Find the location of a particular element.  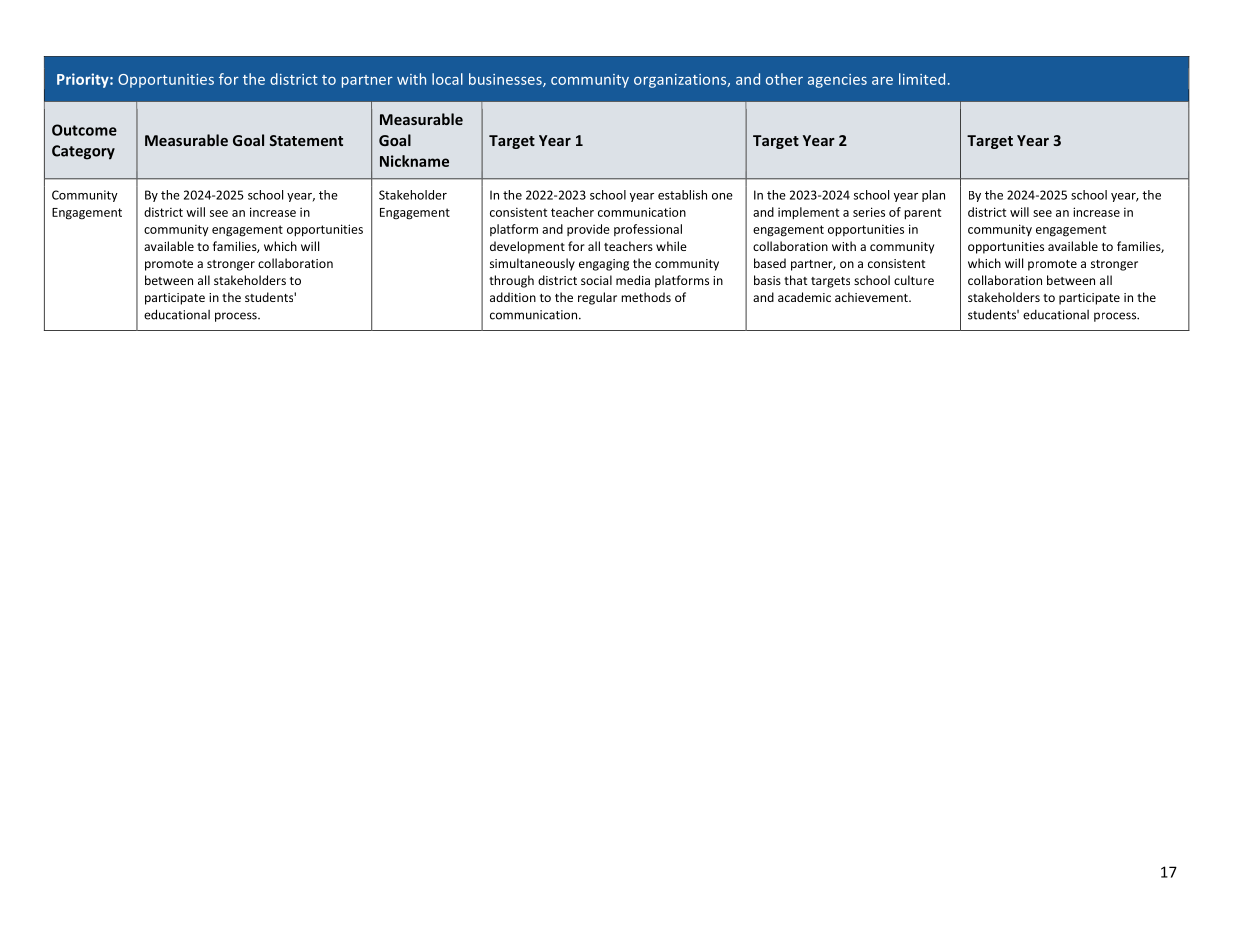

through is located at coordinates (511, 281).
